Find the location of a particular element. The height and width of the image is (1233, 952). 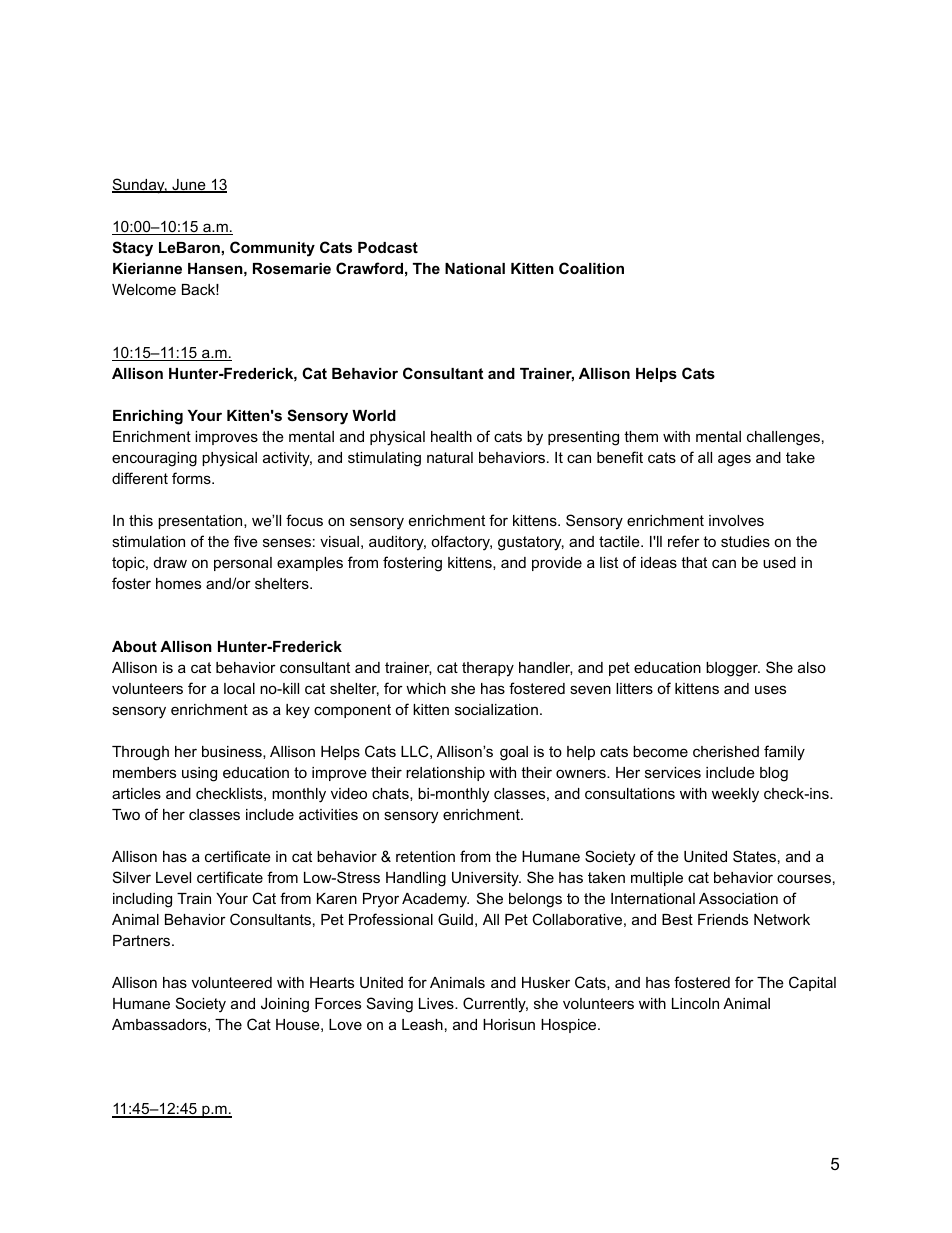

volunteered is located at coordinates (232, 982).
